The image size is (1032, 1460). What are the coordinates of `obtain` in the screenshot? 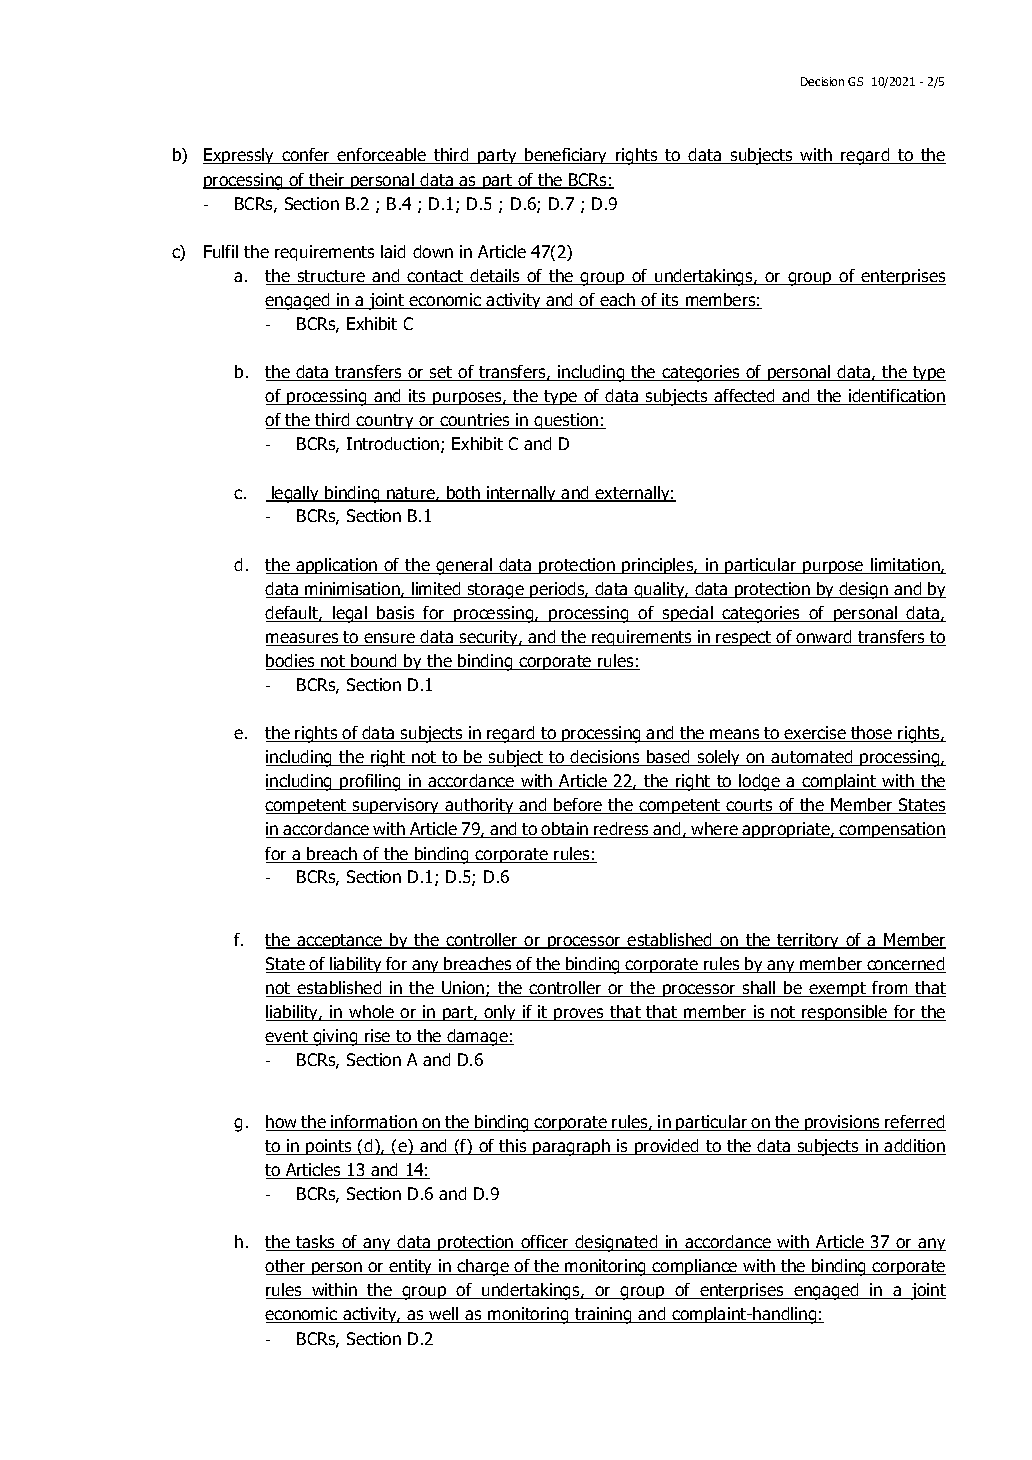 It's located at (565, 830).
